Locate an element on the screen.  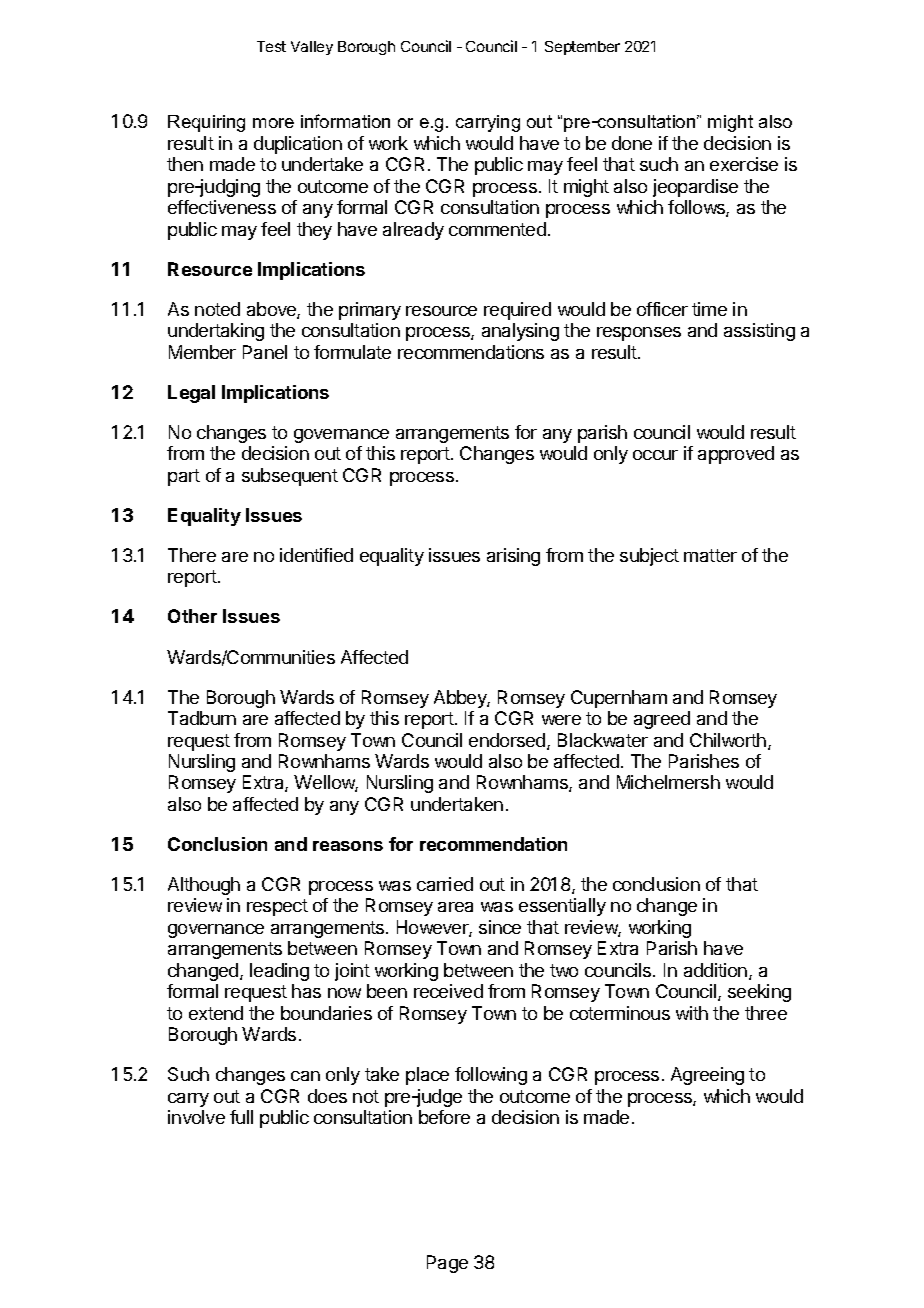
Although is located at coordinates (204, 886).
